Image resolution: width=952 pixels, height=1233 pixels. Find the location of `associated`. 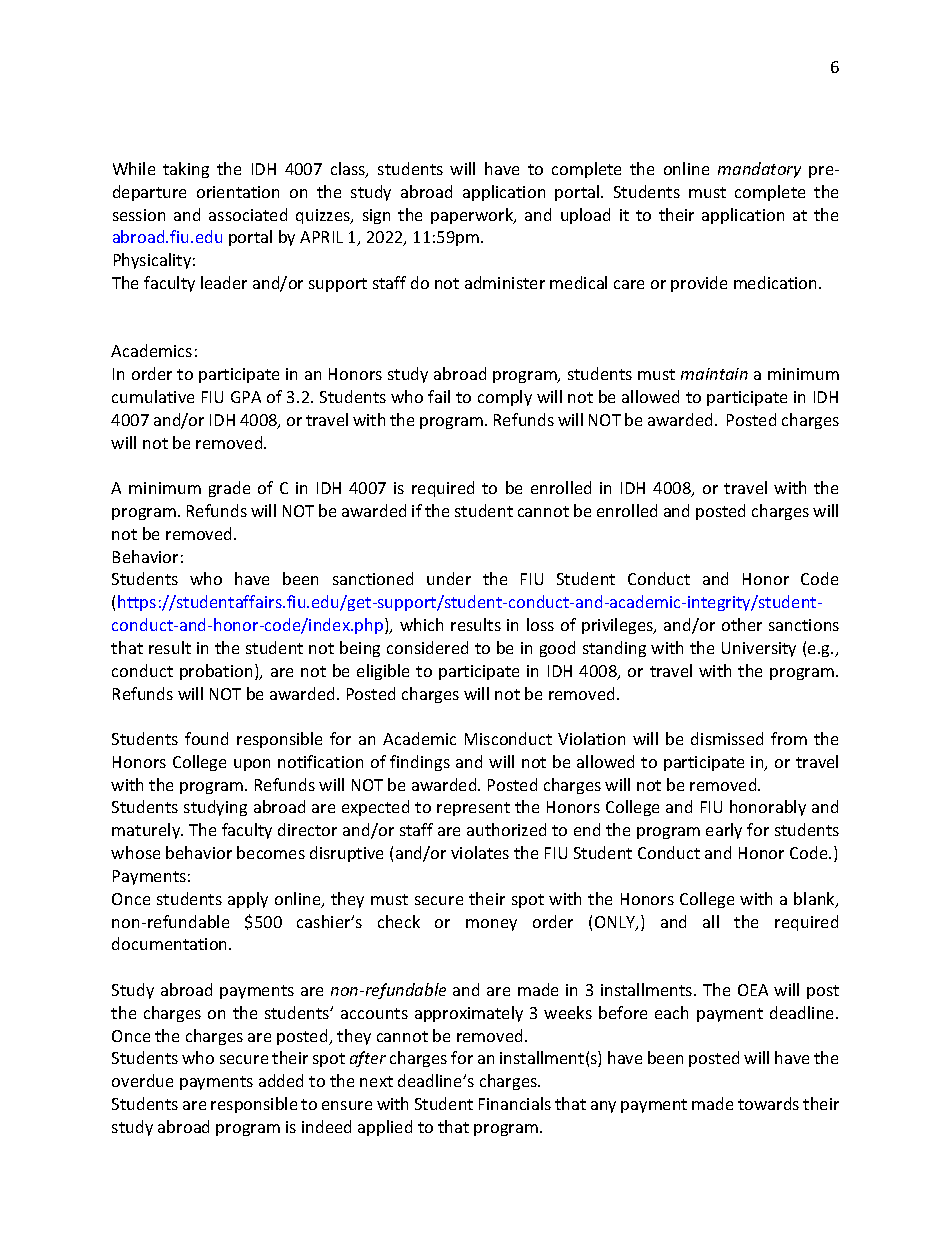

associated is located at coordinates (248, 214).
